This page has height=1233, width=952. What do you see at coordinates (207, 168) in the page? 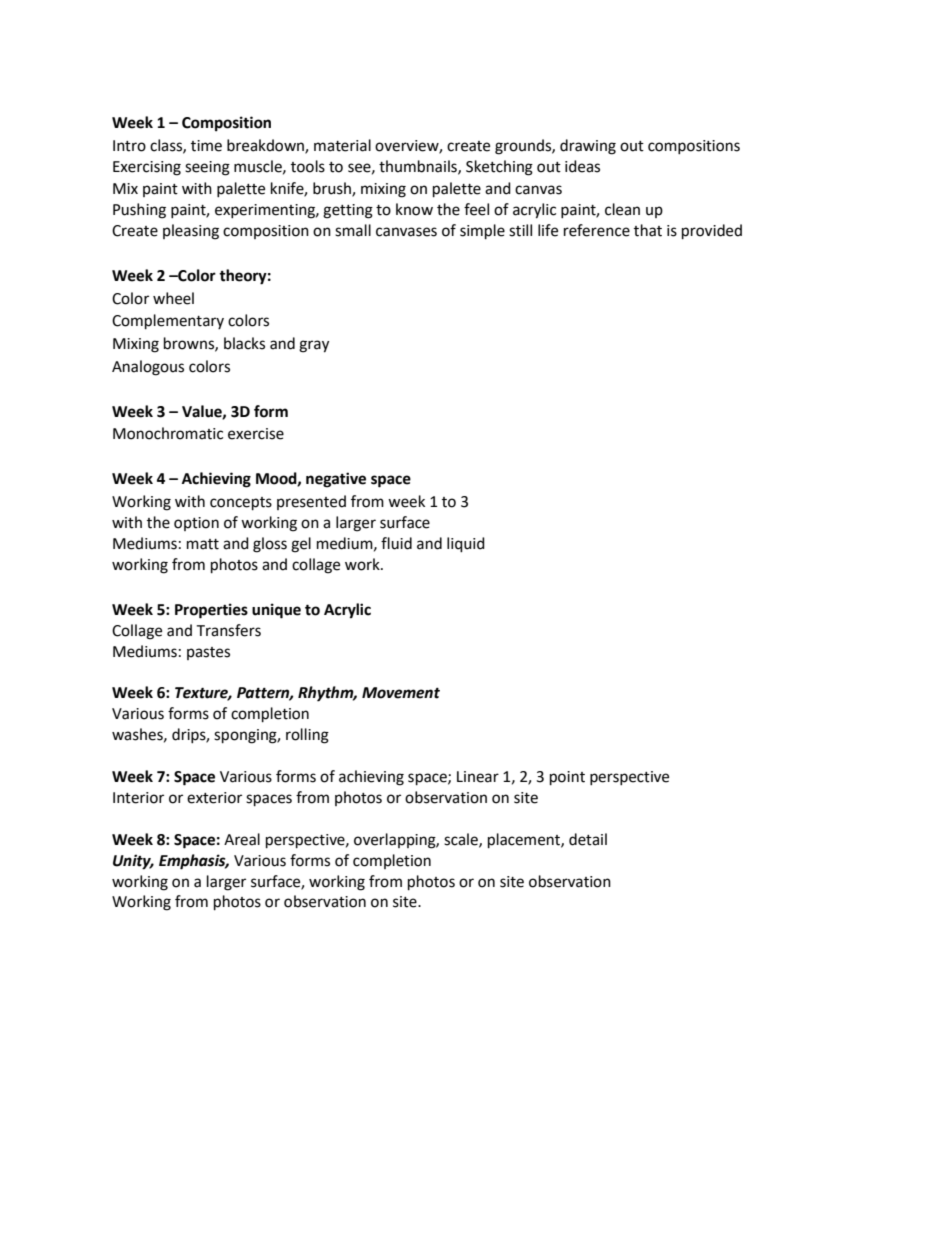
I see `seeing` at bounding box center [207, 168].
